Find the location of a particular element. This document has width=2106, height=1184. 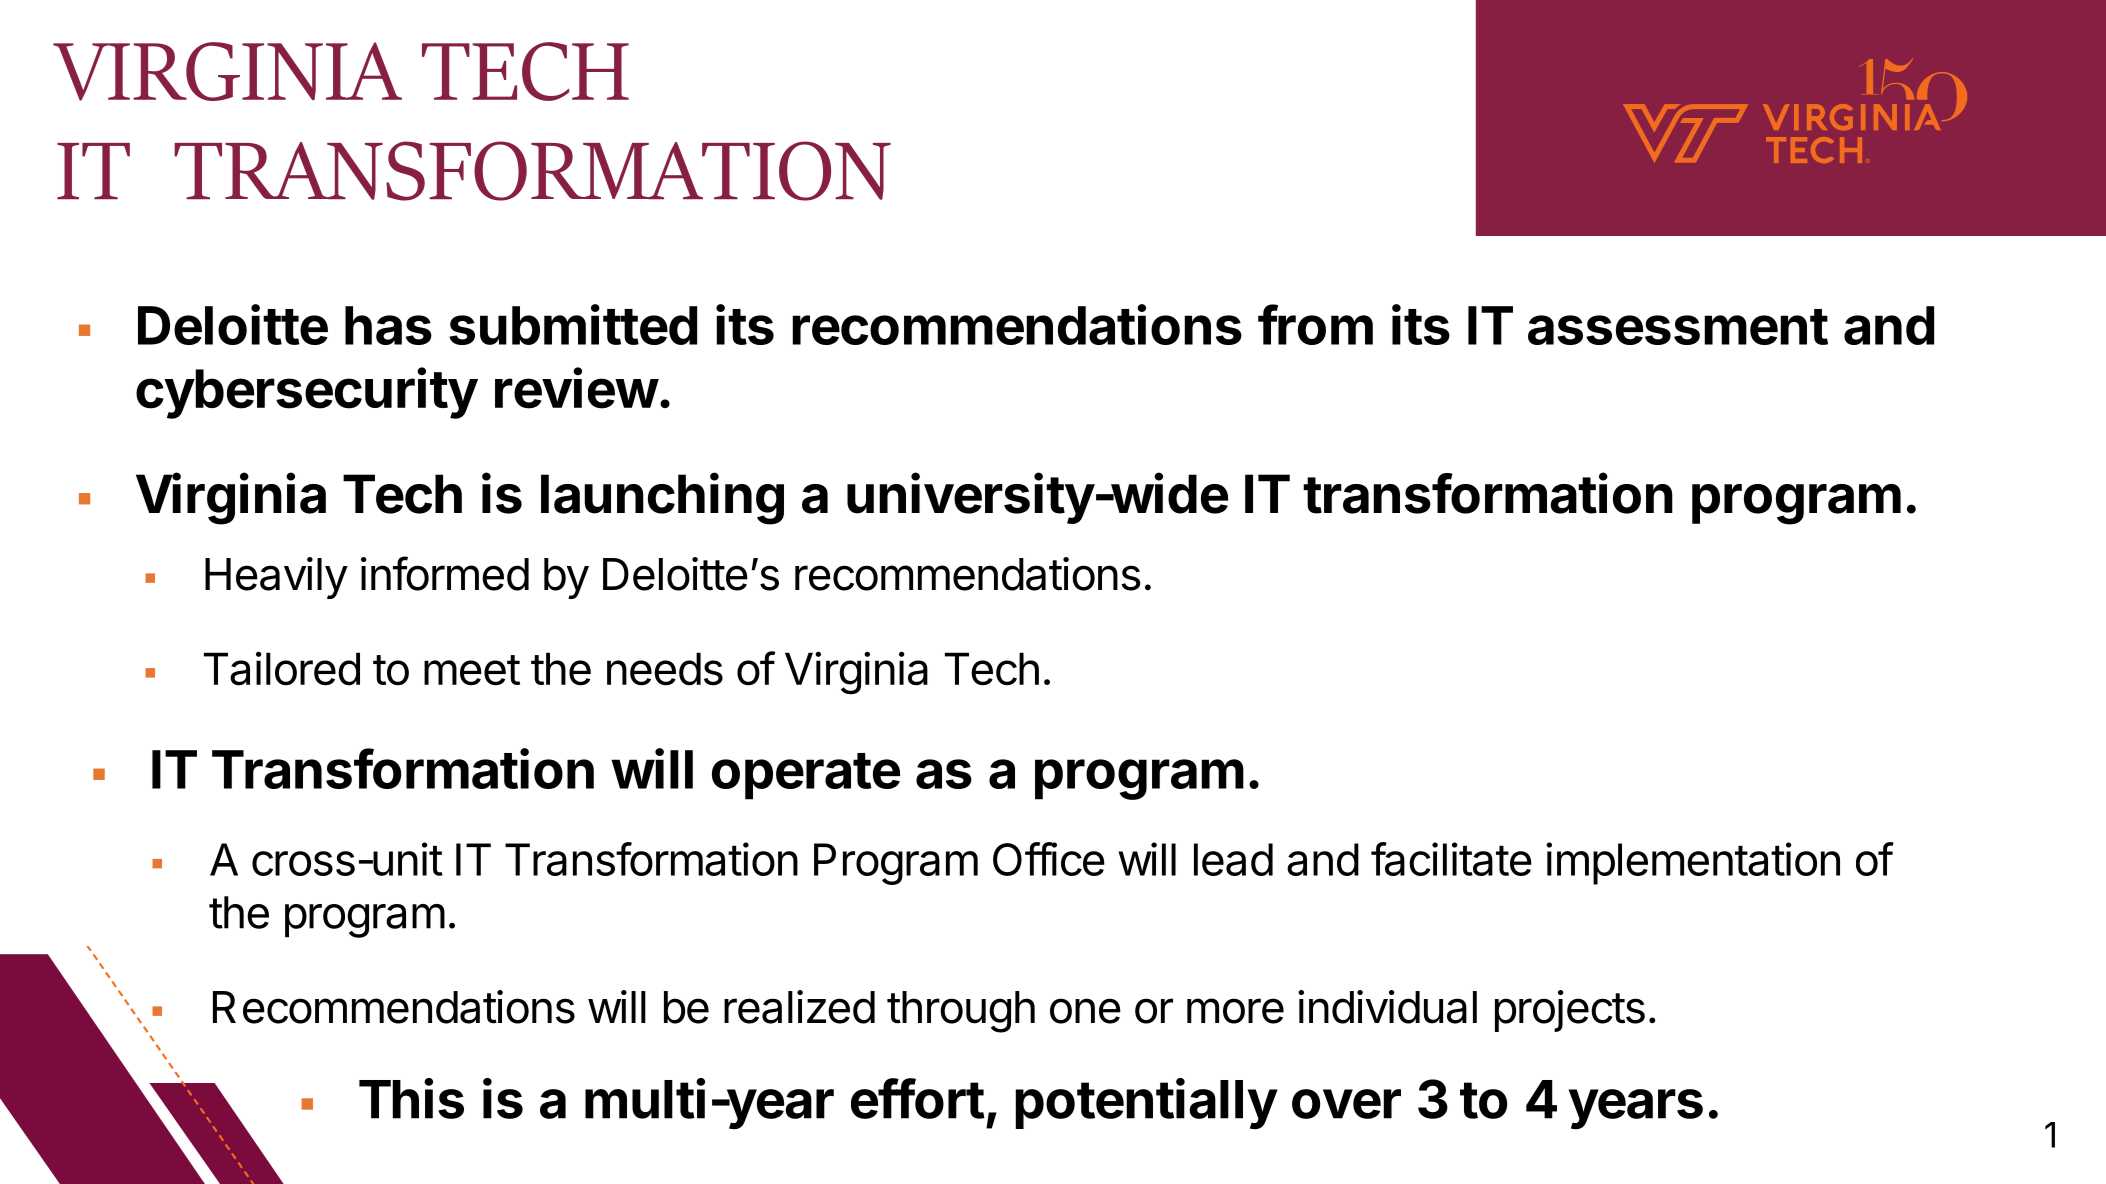

lead is located at coordinates (1233, 859).
